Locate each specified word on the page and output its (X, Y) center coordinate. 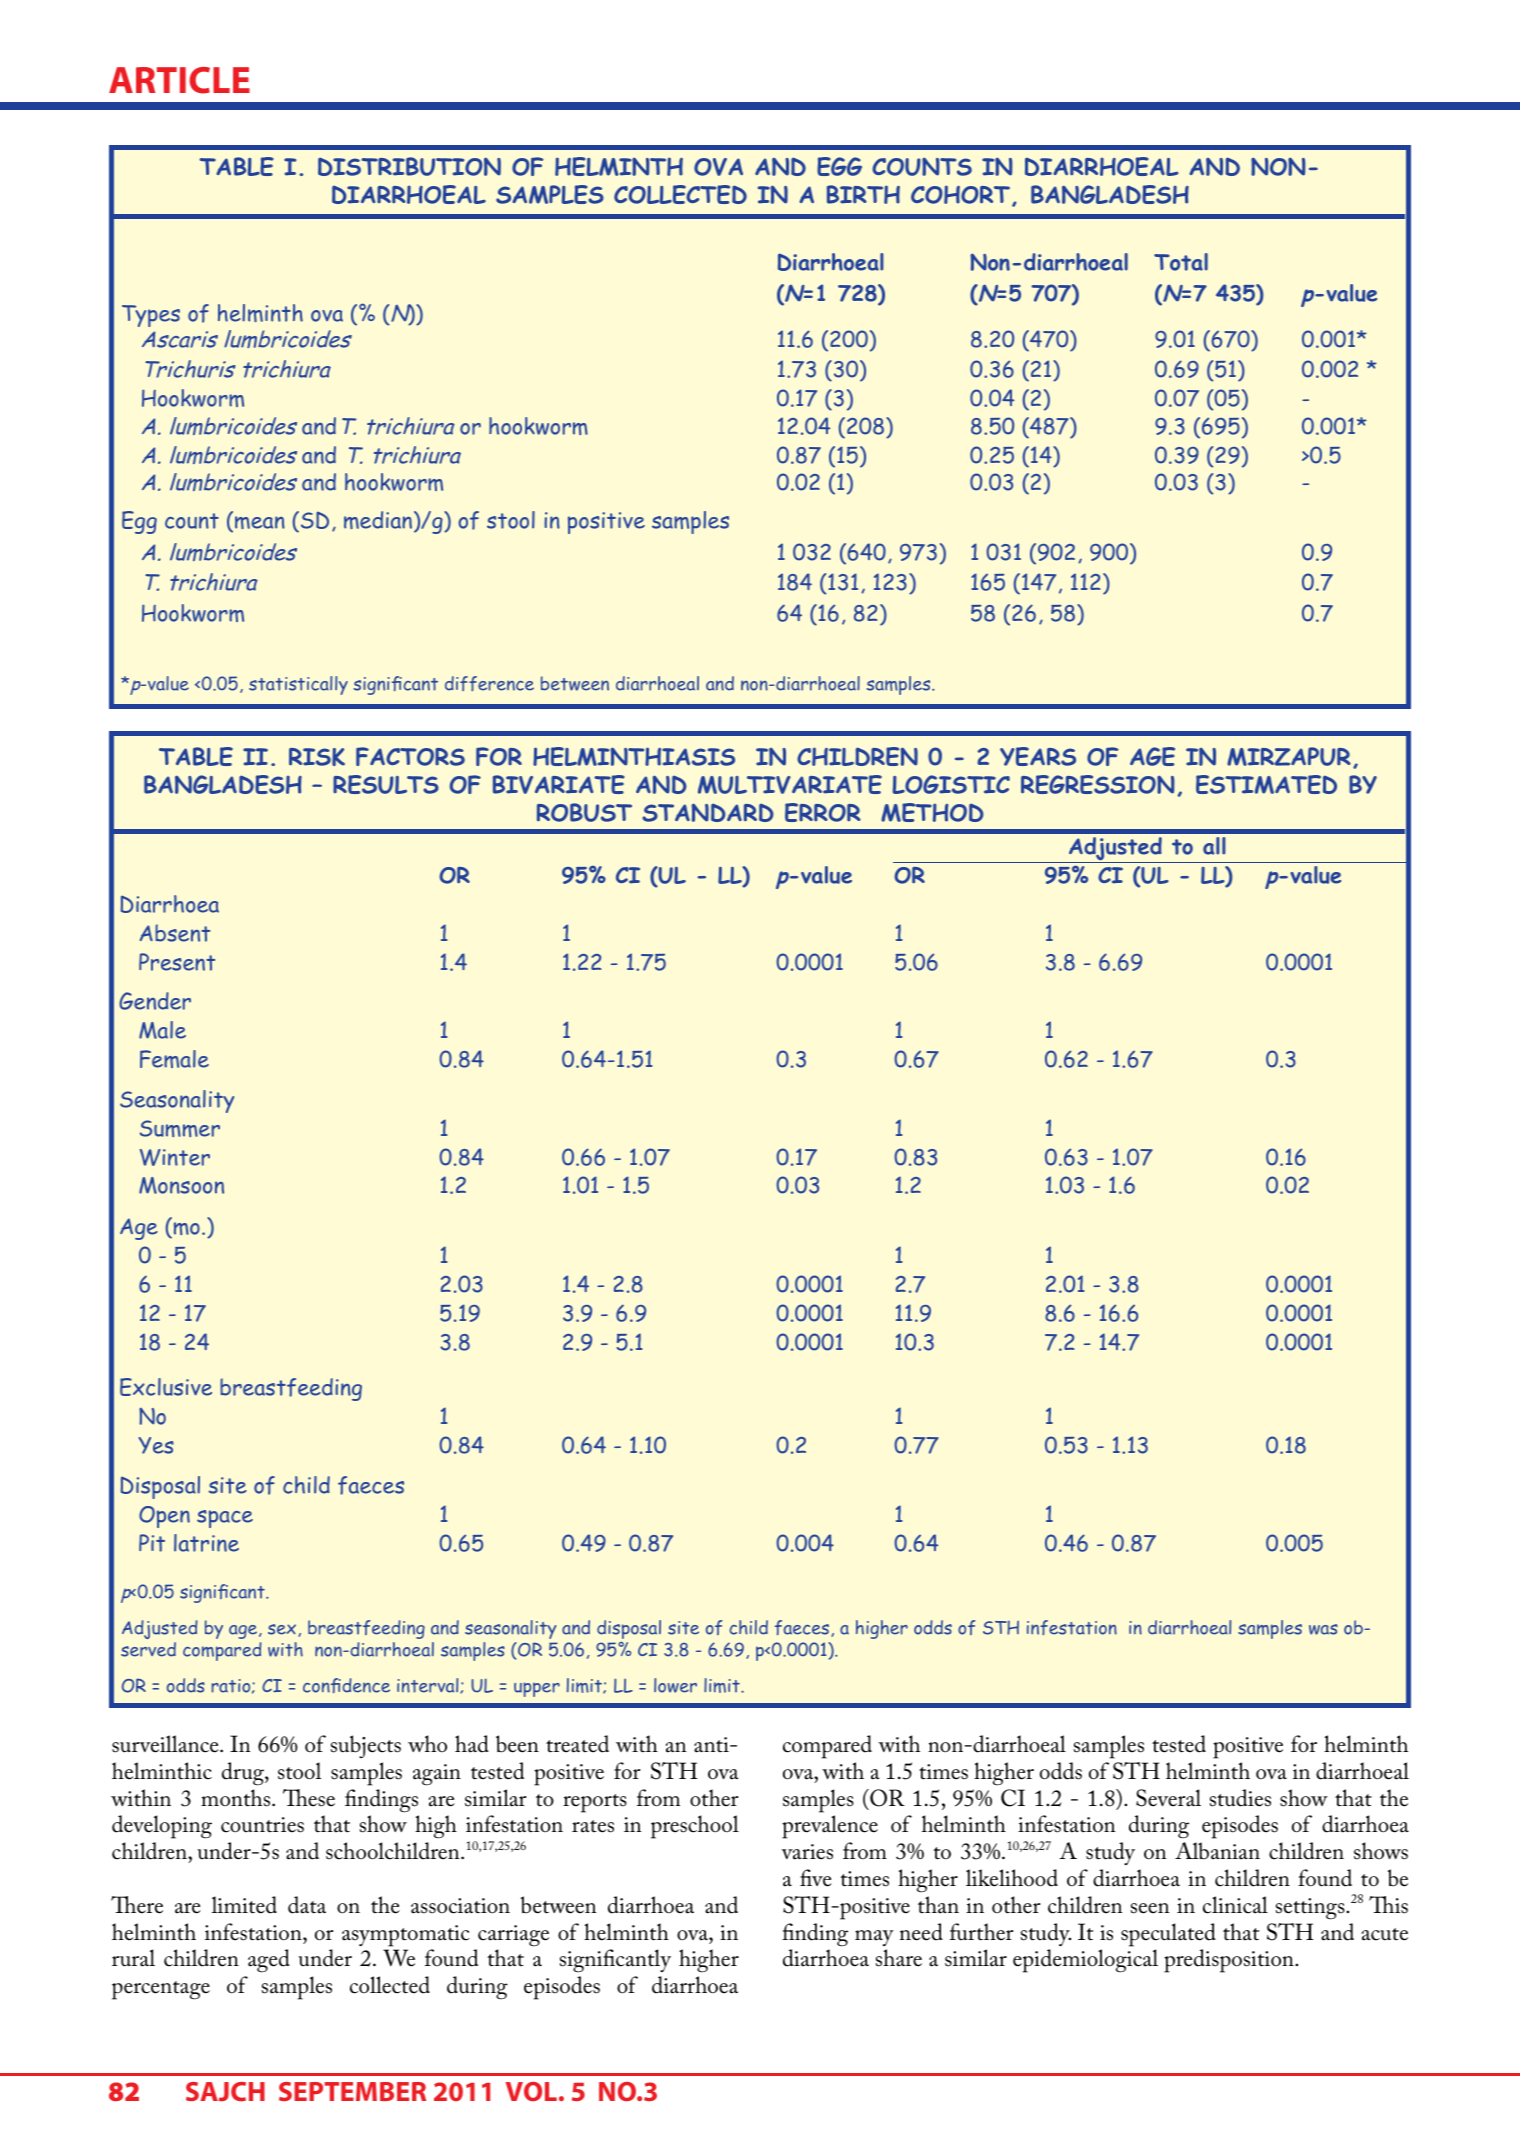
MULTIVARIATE (790, 784)
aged (269, 1961)
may (874, 1938)
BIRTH (863, 194)
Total (1181, 262)
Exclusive (166, 1387)
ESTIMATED (1266, 784)
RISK (317, 757)
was (1323, 1629)
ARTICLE (179, 80)
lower (675, 1685)
